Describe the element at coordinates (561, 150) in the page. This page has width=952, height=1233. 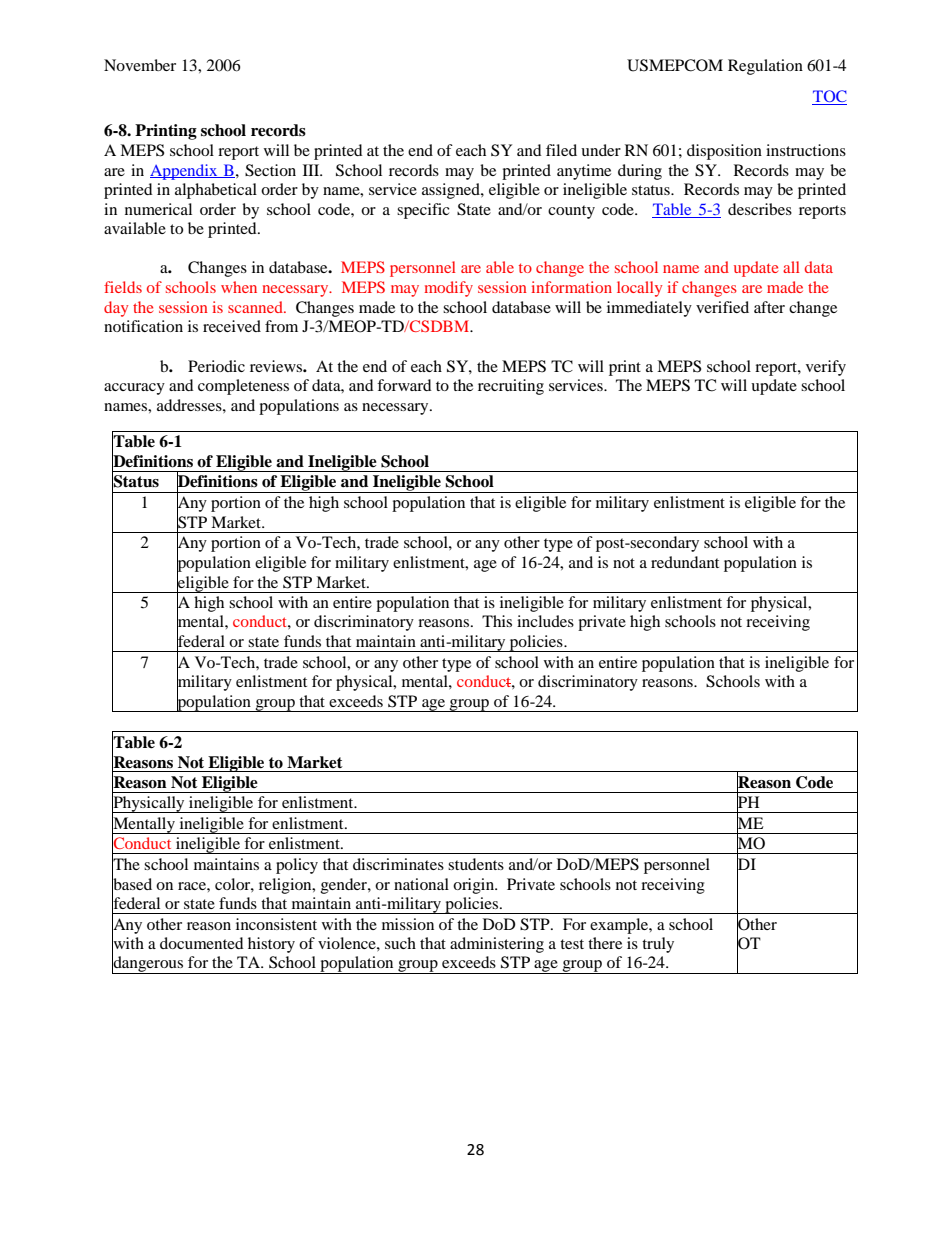
I see `filed` at that location.
